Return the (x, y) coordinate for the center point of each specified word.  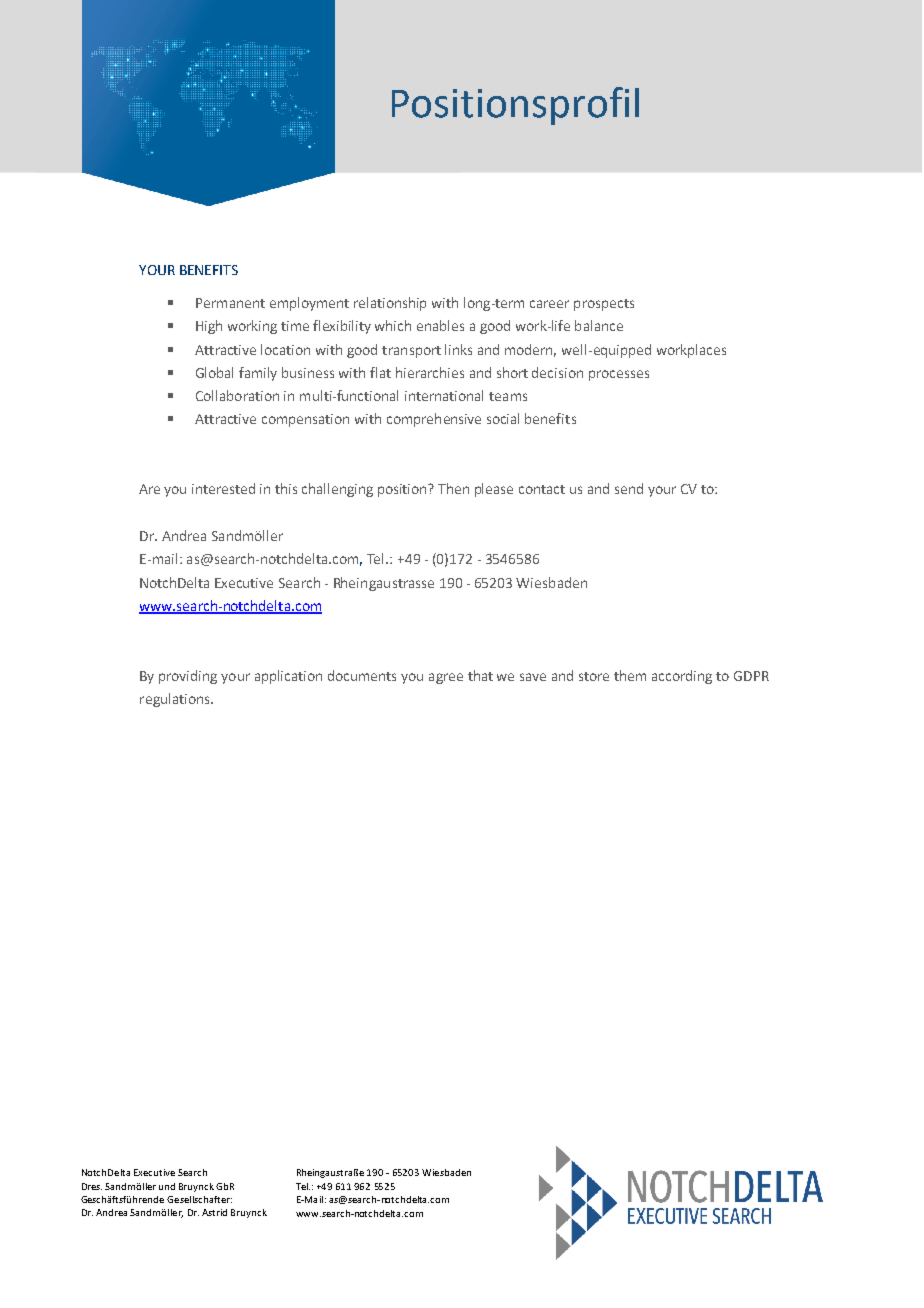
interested (223, 488)
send (629, 488)
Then (453, 488)
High (209, 327)
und (167, 1186)
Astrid (214, 1212)
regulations (176, 700)
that (480, 675)
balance (599, 325)
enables (440, 325)
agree (446, 678)
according (682, 677)
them (630, 675)
